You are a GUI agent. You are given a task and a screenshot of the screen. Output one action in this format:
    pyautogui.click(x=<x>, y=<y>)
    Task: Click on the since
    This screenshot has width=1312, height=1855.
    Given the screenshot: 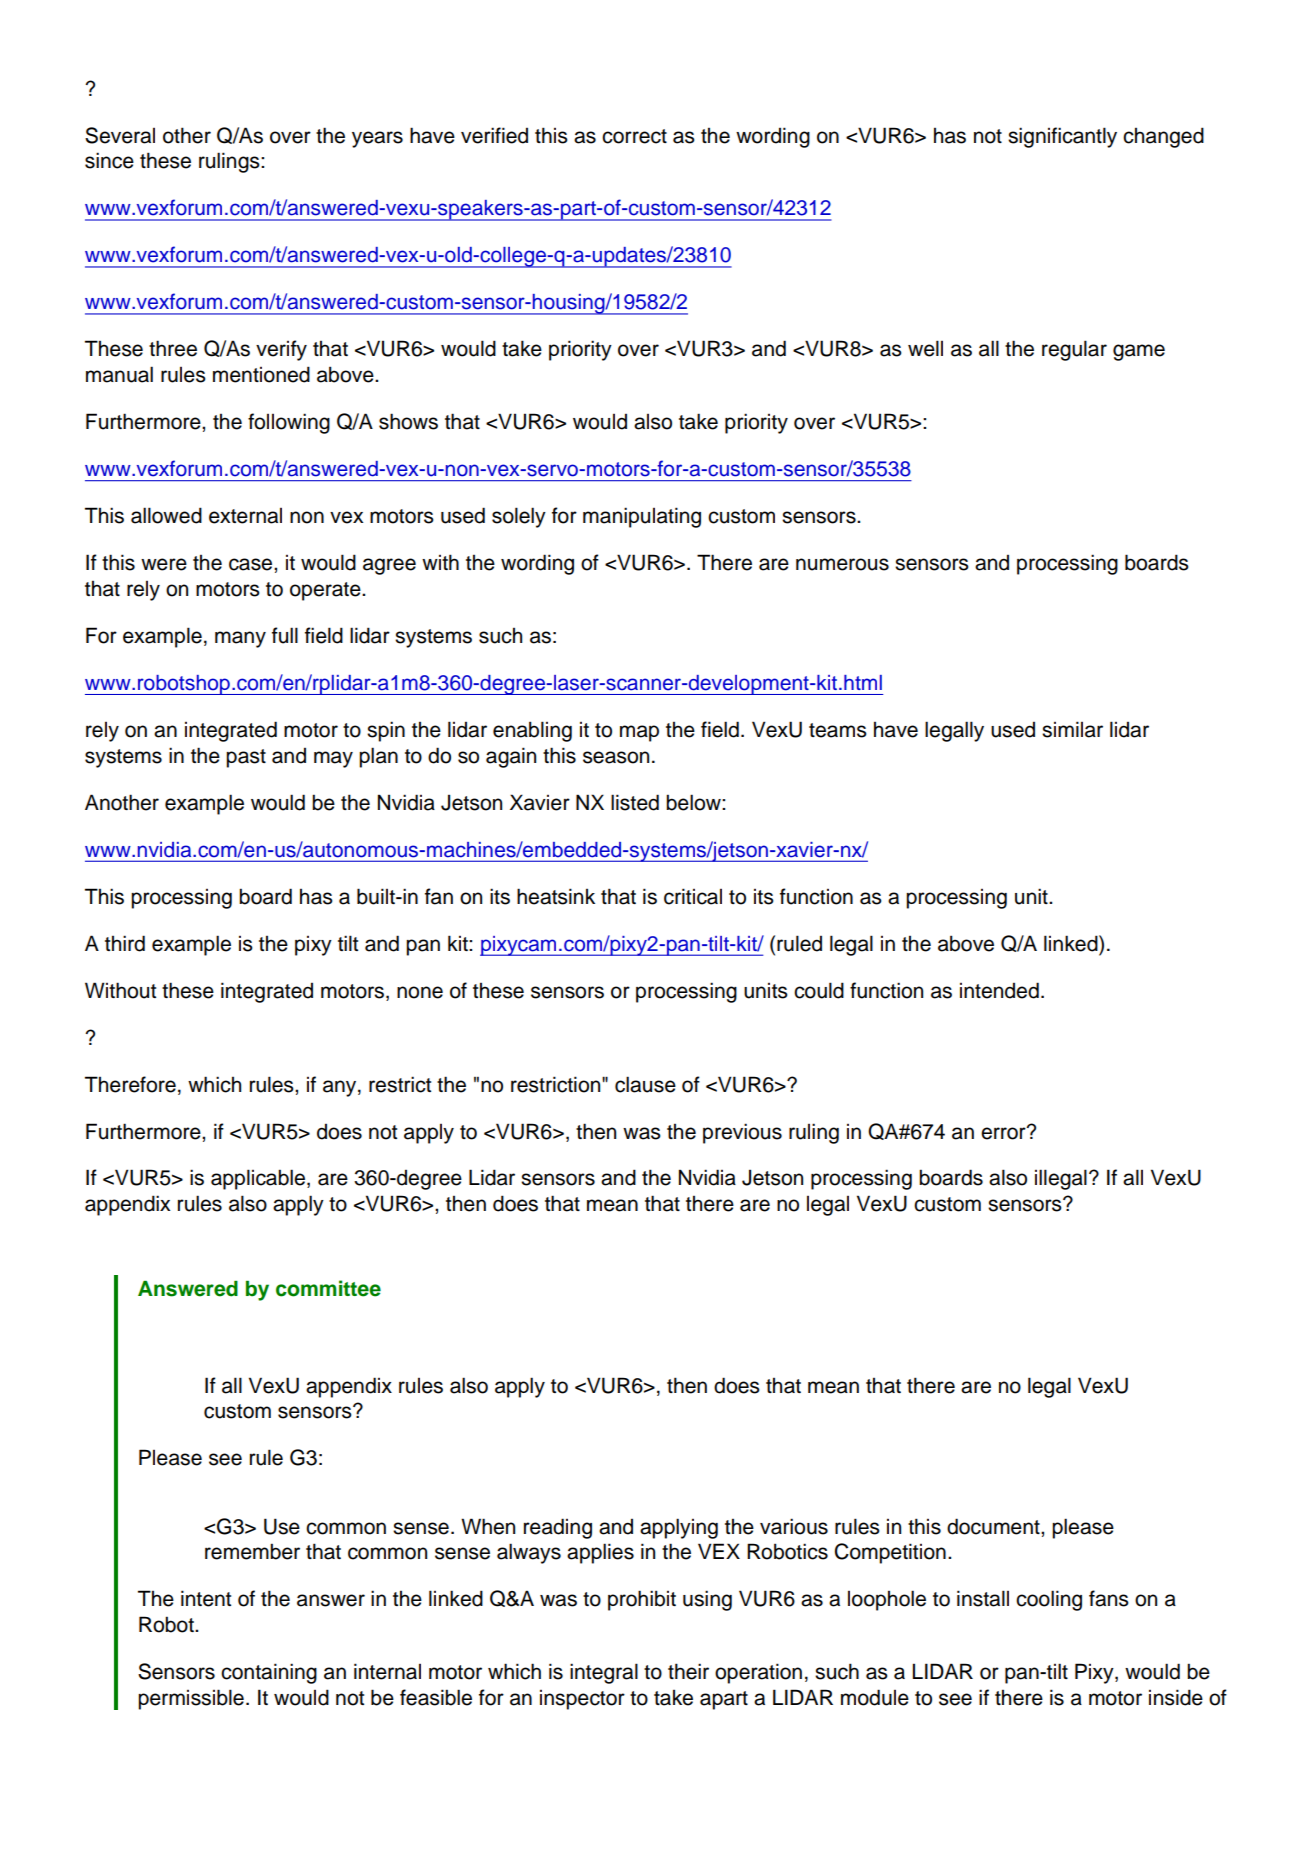 What is the action you would take?
    pyautogui.click(x=109, y=160)
